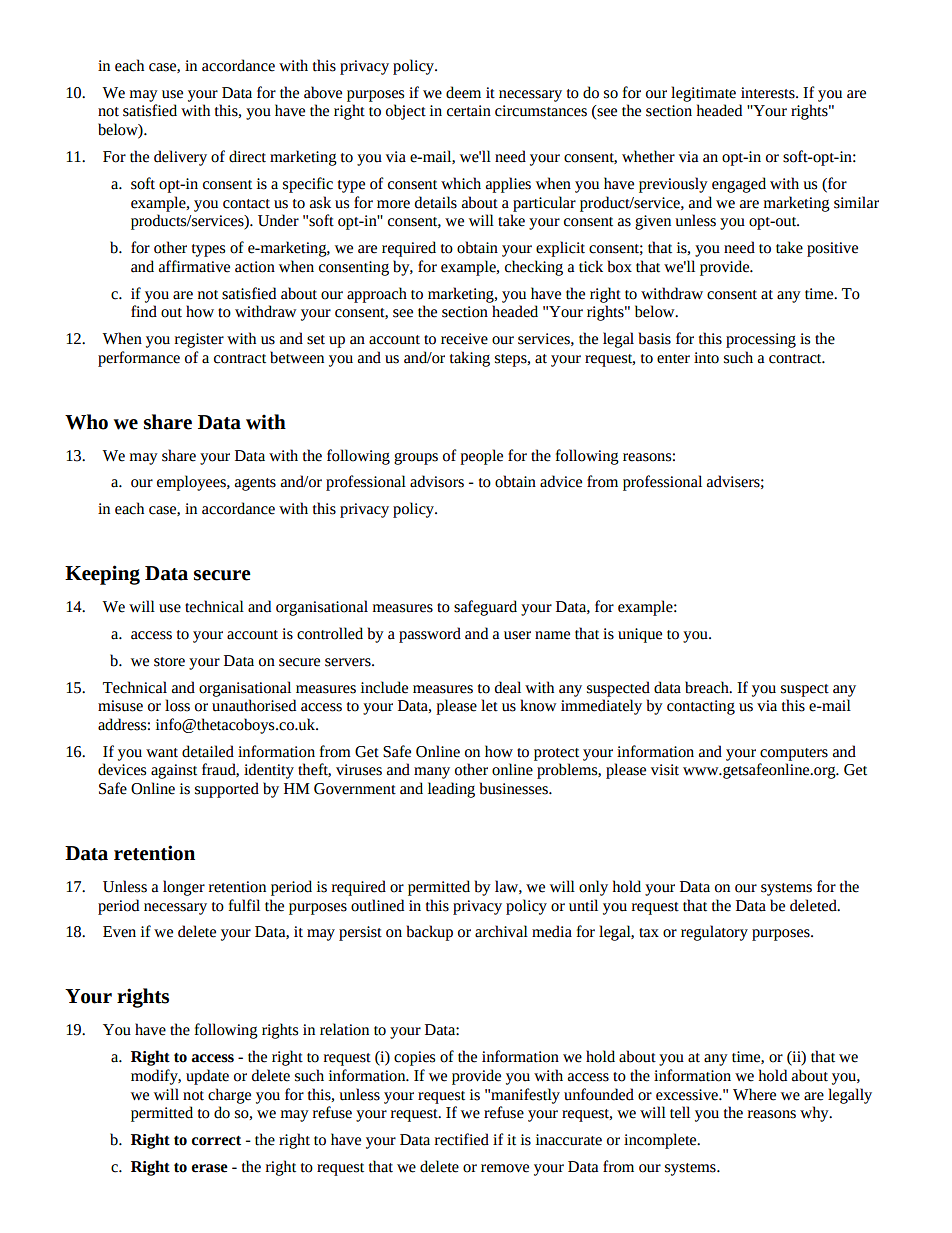 This document has width=952, height=1233. What do you see at coordinates (815, 1114) in the document?
I see `why` at bounding box center [815, 1114].
